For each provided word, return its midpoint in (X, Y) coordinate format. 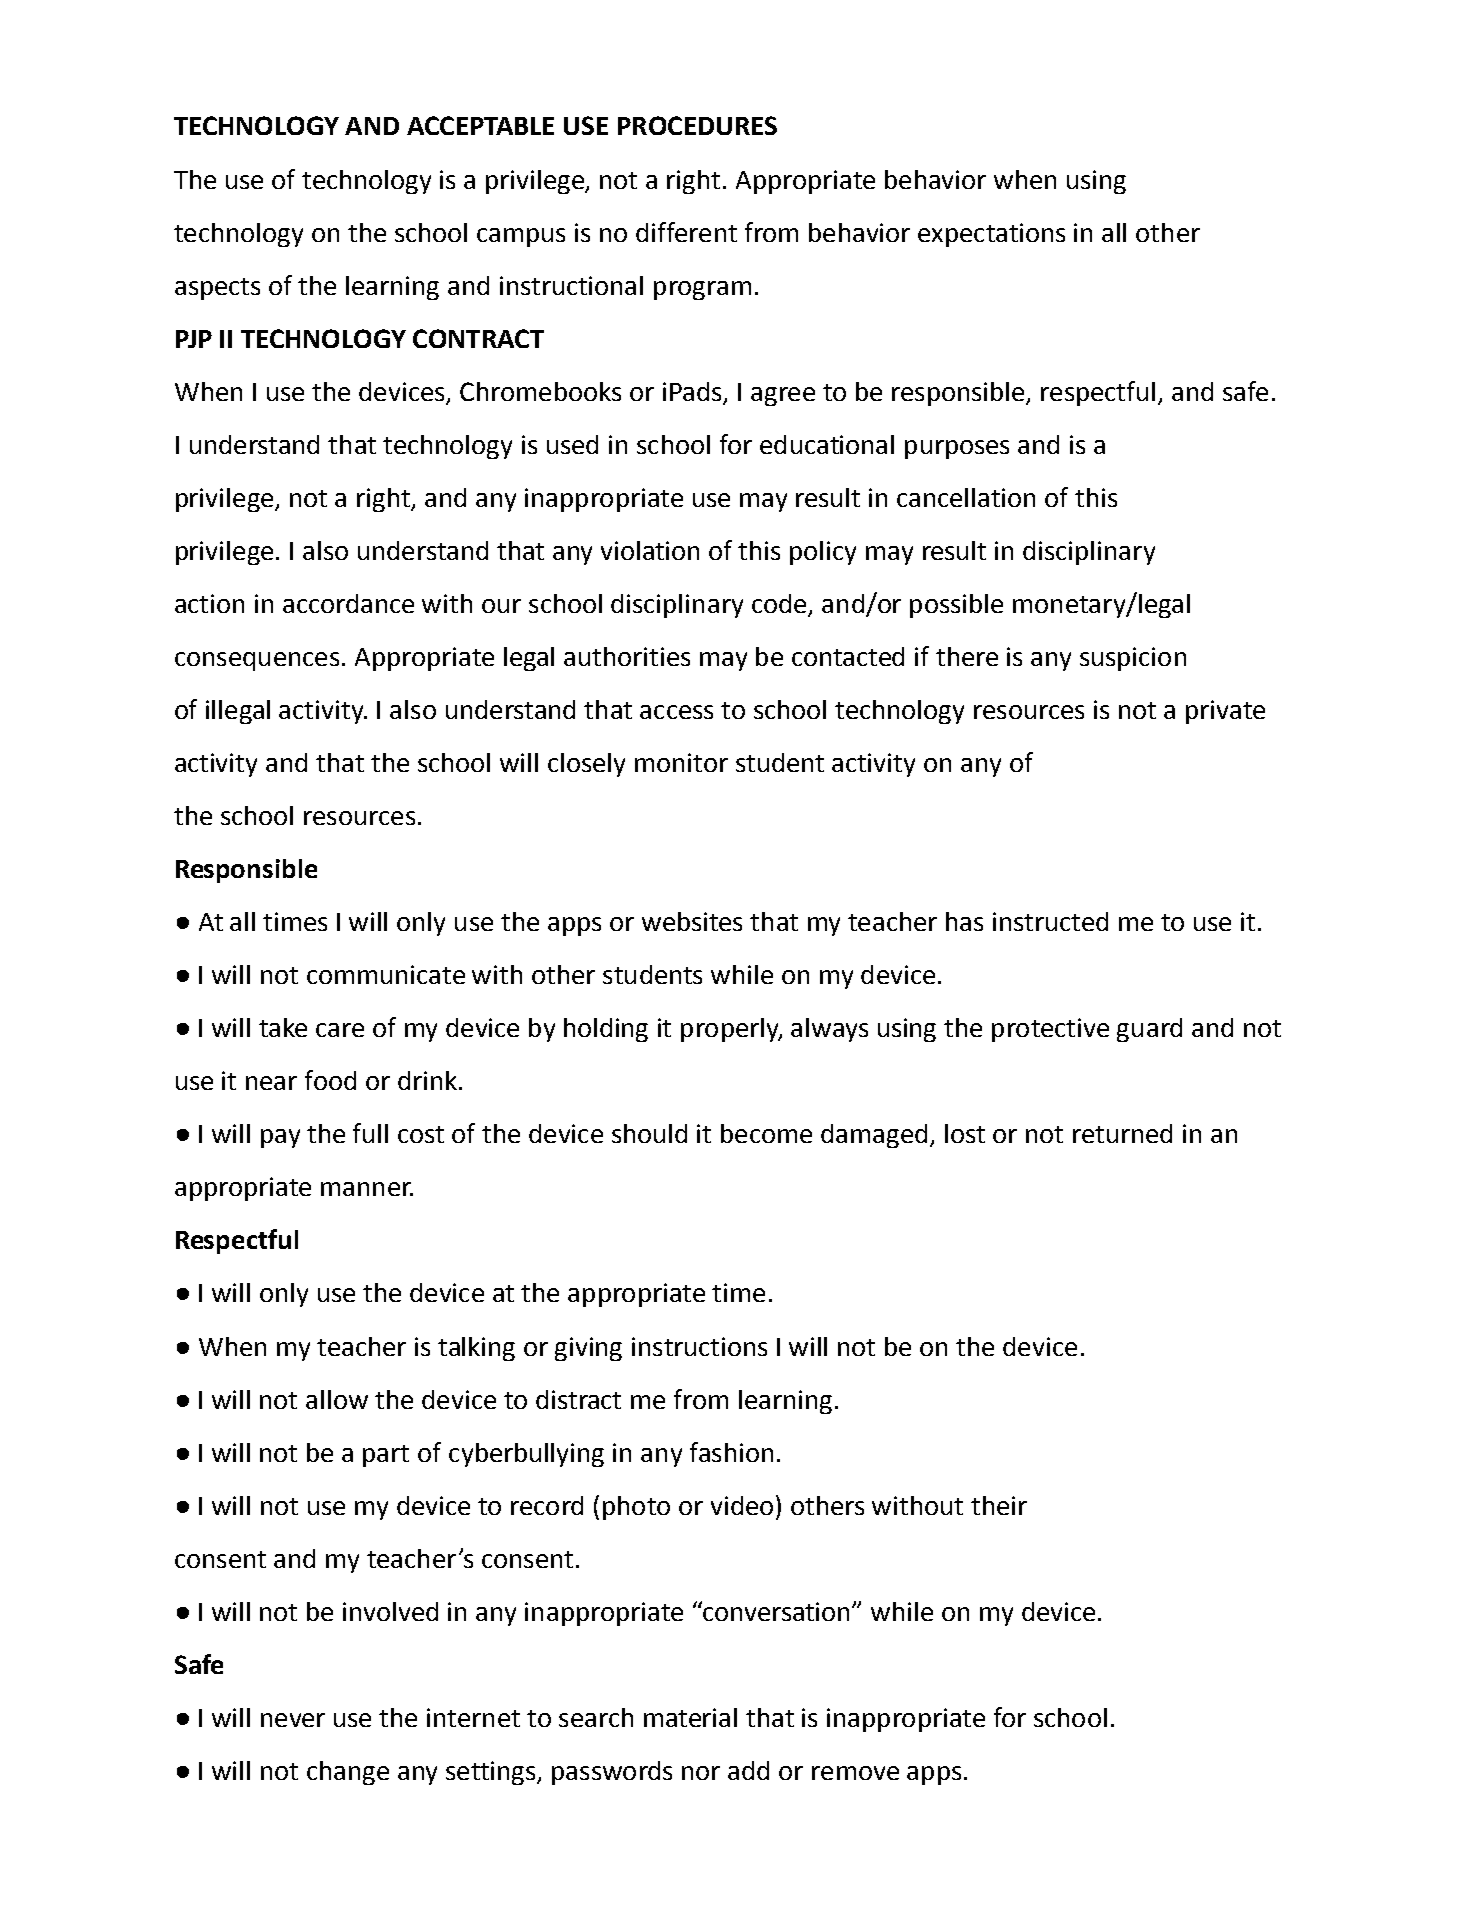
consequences (257, 661)
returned (1122, 1133)
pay (280, 1138)
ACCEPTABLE (480, 125)
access (676, 712)
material (690, 1717)
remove (855, 1773)
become (766, 1133)
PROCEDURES (697, 125)
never (293, 1720)
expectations (991, 235)
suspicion (1133, 659)
